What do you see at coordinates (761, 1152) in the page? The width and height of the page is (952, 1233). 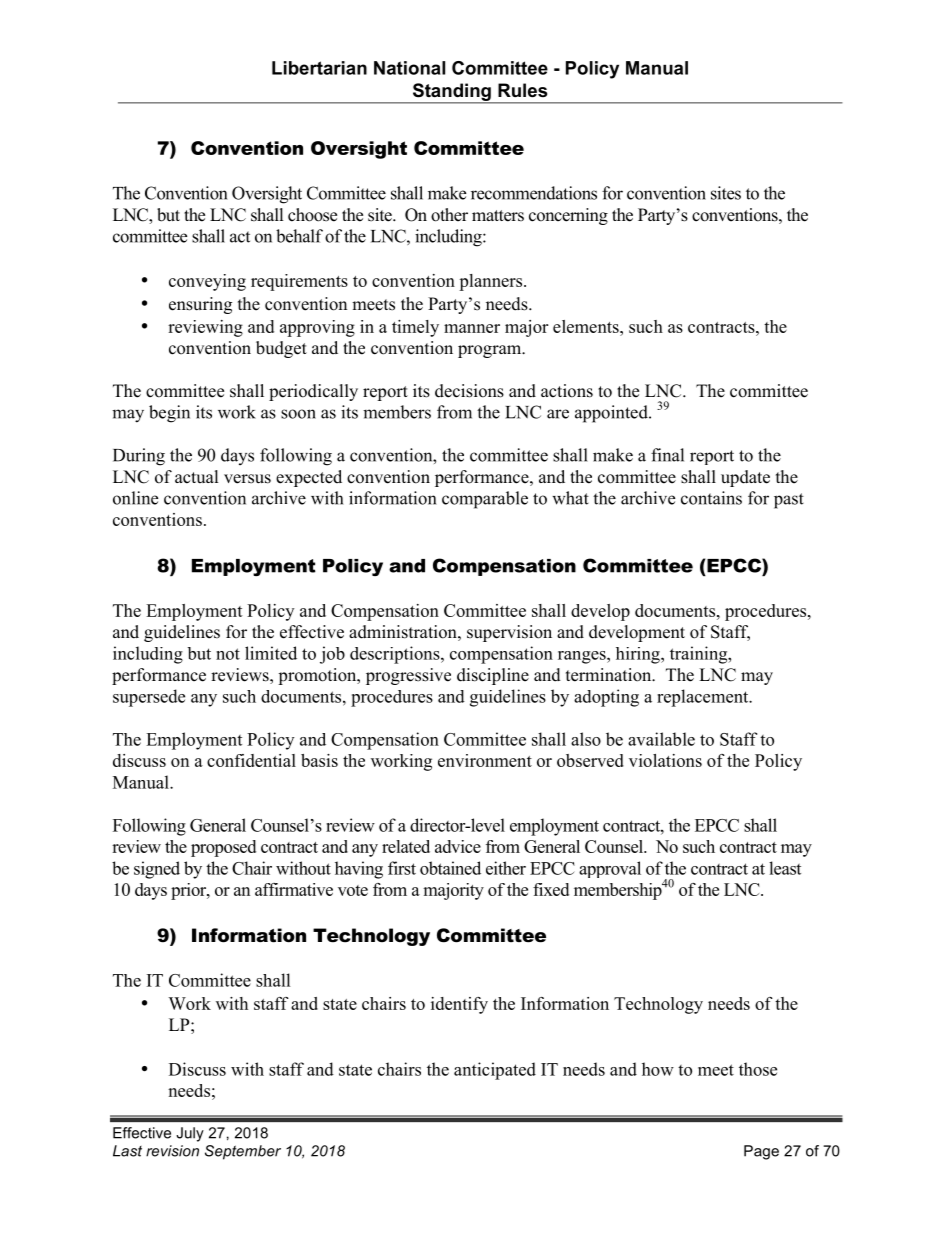 I see `Page` at bounding box center [761, 1152].
